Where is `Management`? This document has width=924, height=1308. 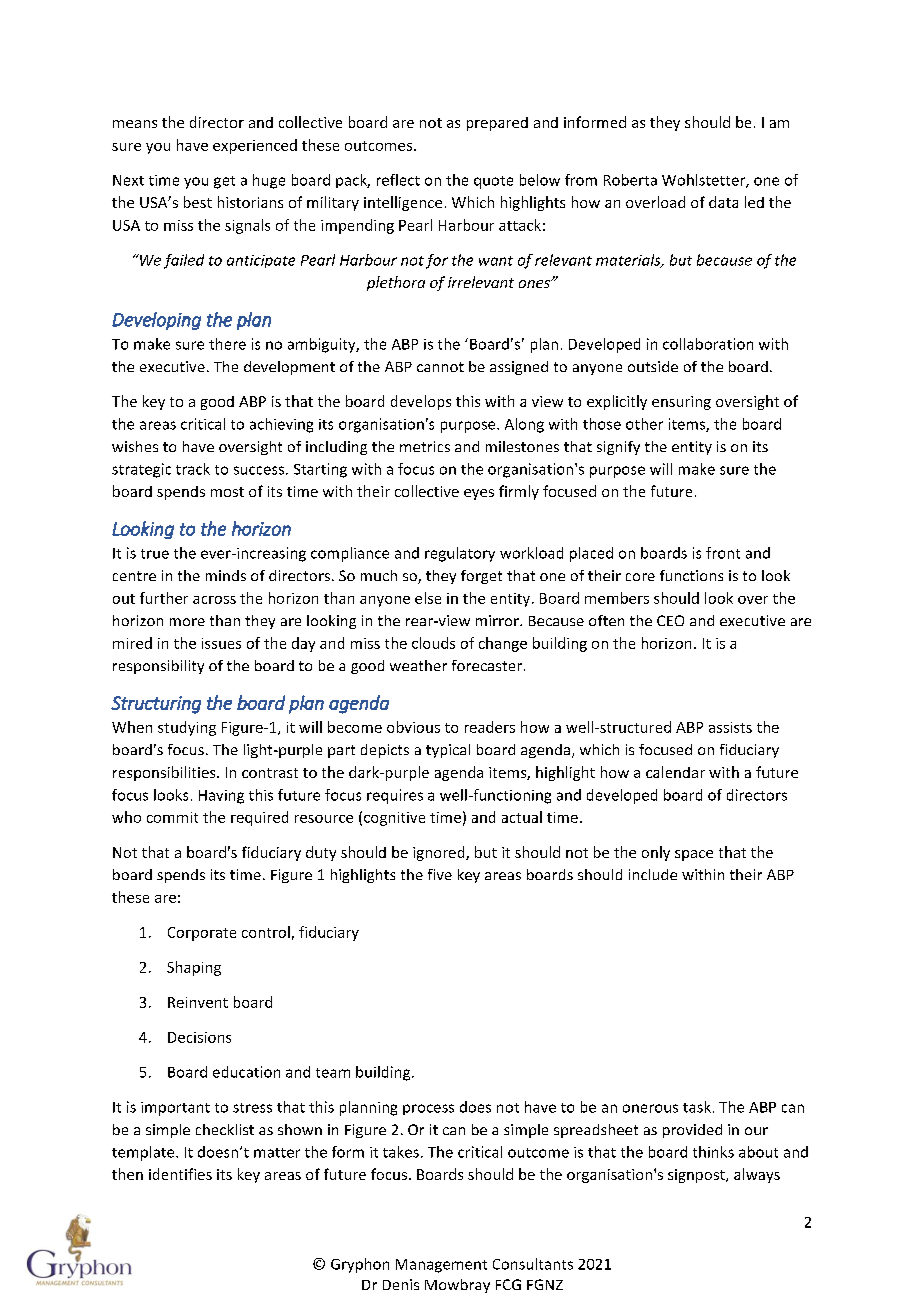
Management is located at coordinates (441, 1266).
